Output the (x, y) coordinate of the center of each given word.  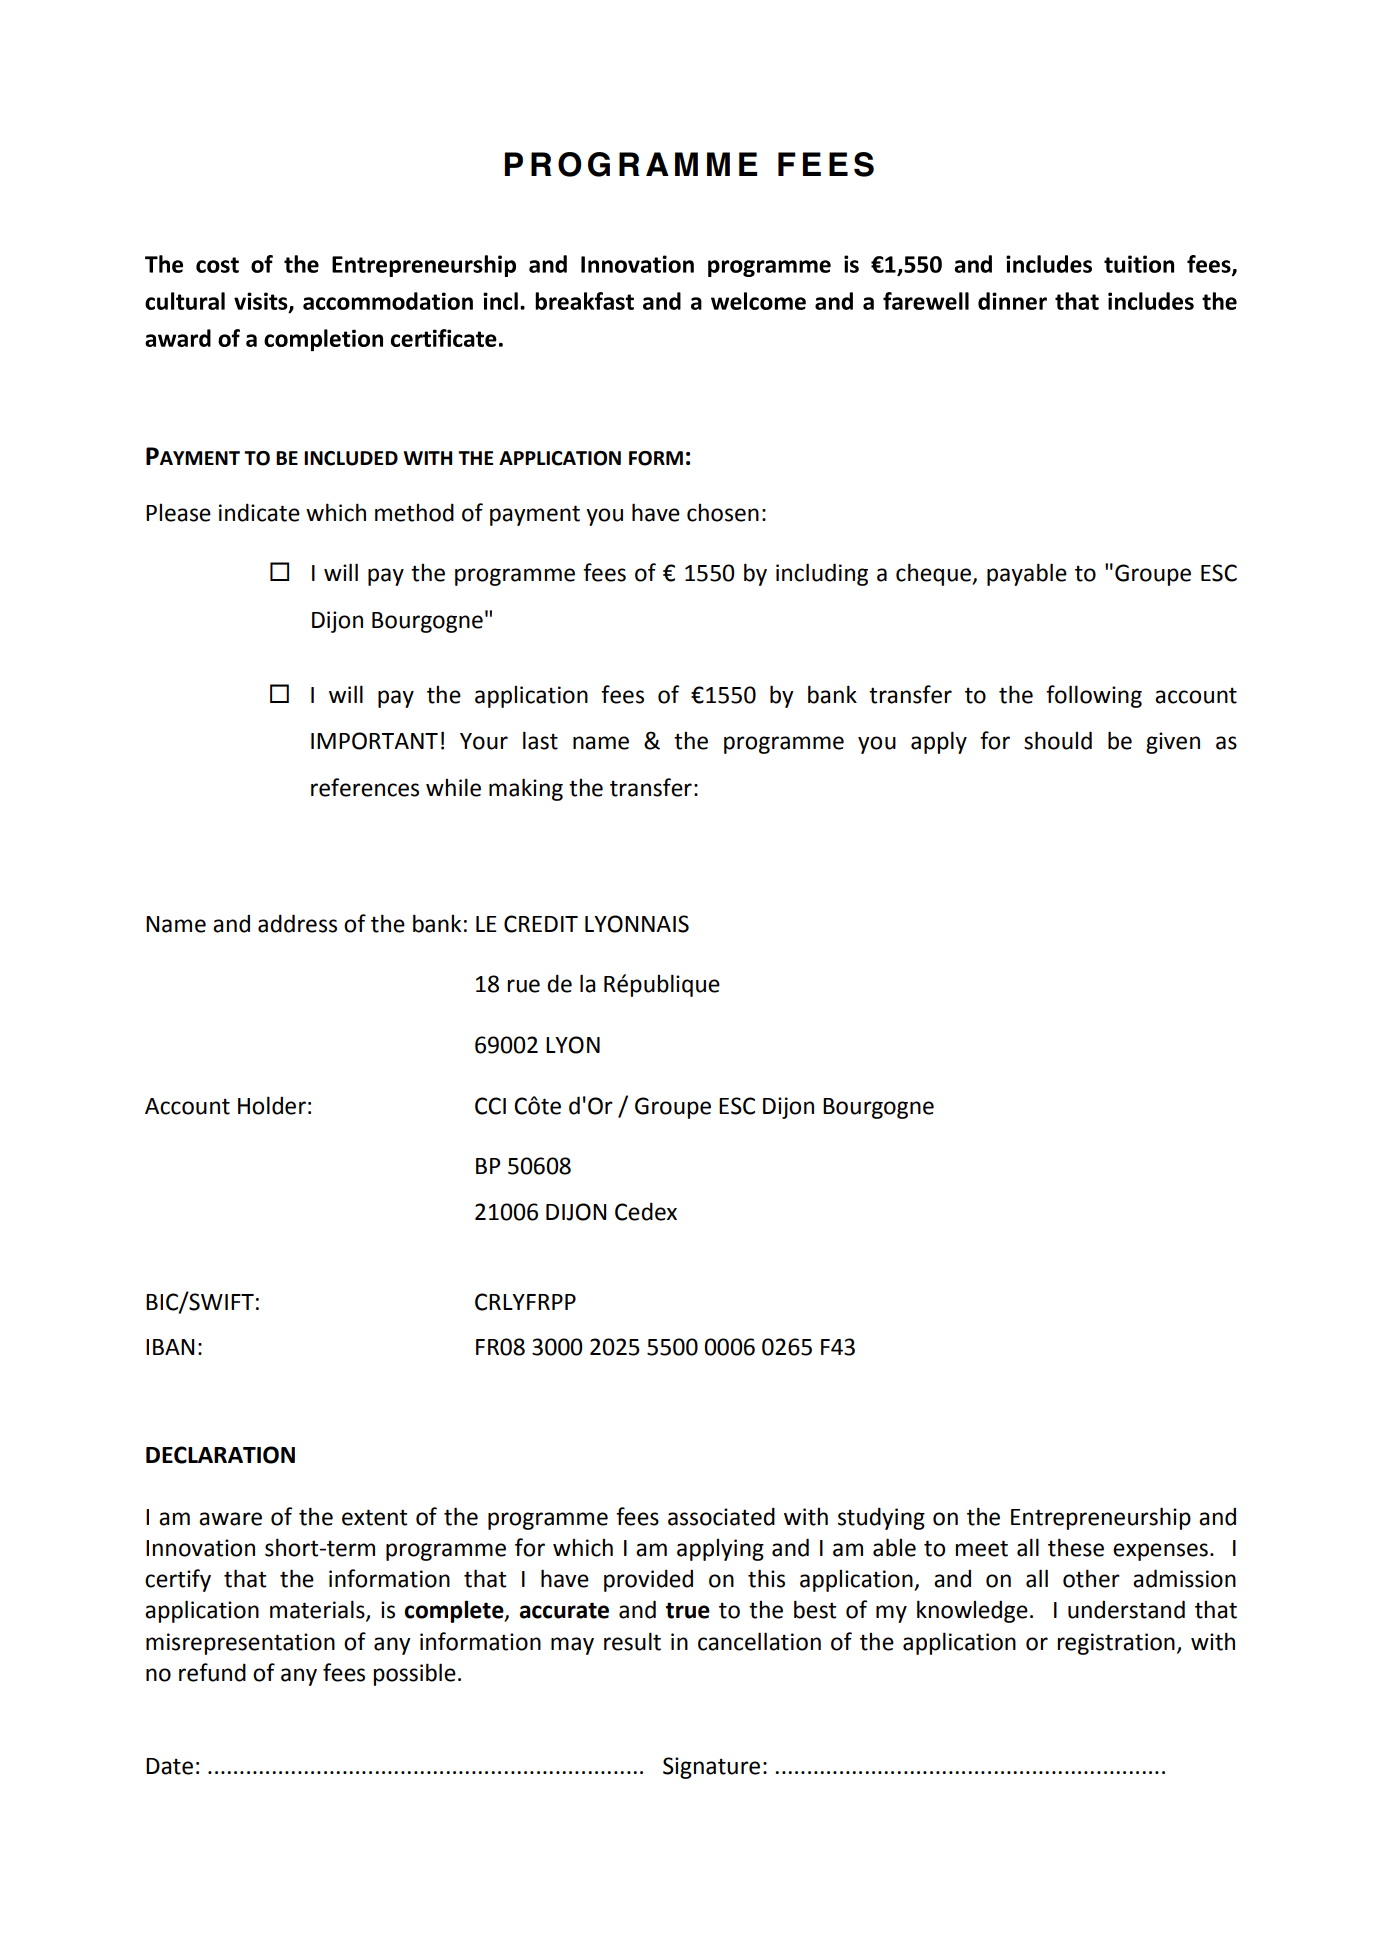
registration (1116, 1644)
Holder (272, 1105)
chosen (723, 513)
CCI (490, 1106)
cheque (934, 574)
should (1058, 740)
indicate (259, 512)
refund (212, 1672)
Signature (711, 1768)
